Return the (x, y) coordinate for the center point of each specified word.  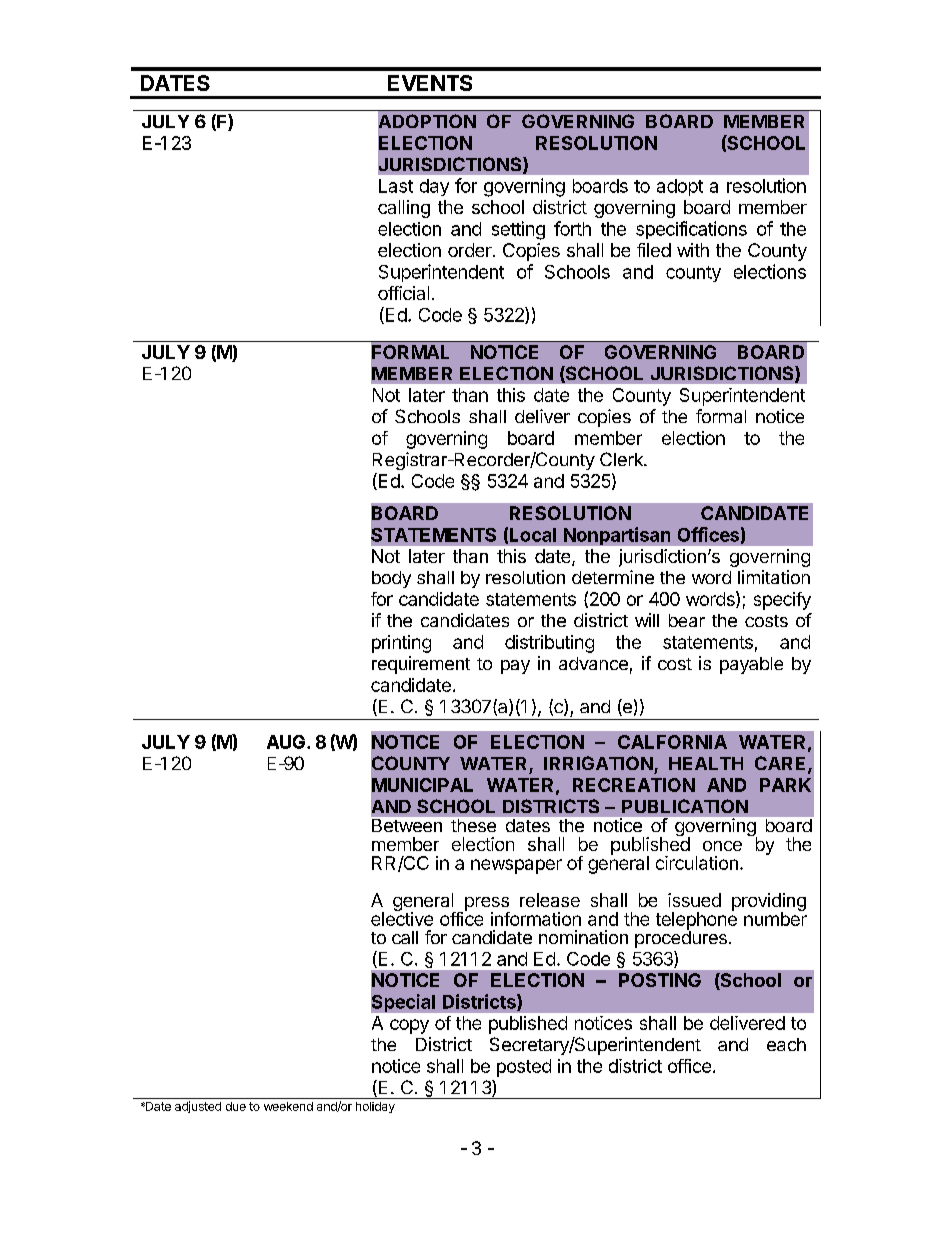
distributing (549, 644)
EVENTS (430, 83)
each (786, 1044)
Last (396, 186)
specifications (691, 230)
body (391, 579)
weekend (288, 1106)
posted (524, 1068)
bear (687, 620)
